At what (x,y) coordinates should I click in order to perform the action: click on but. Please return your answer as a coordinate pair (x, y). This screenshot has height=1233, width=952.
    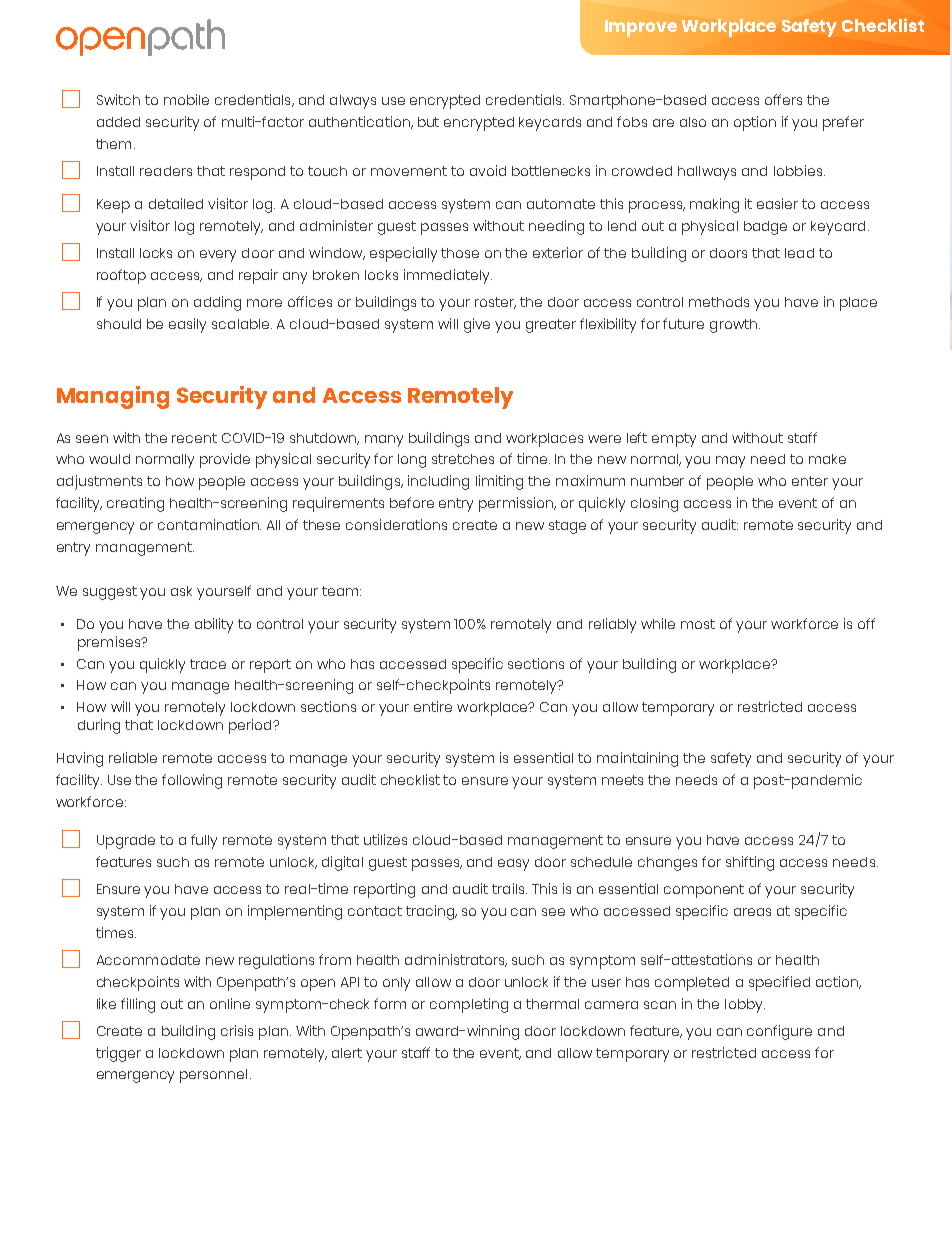
    Looking at the image, I should click on (428, 122).
